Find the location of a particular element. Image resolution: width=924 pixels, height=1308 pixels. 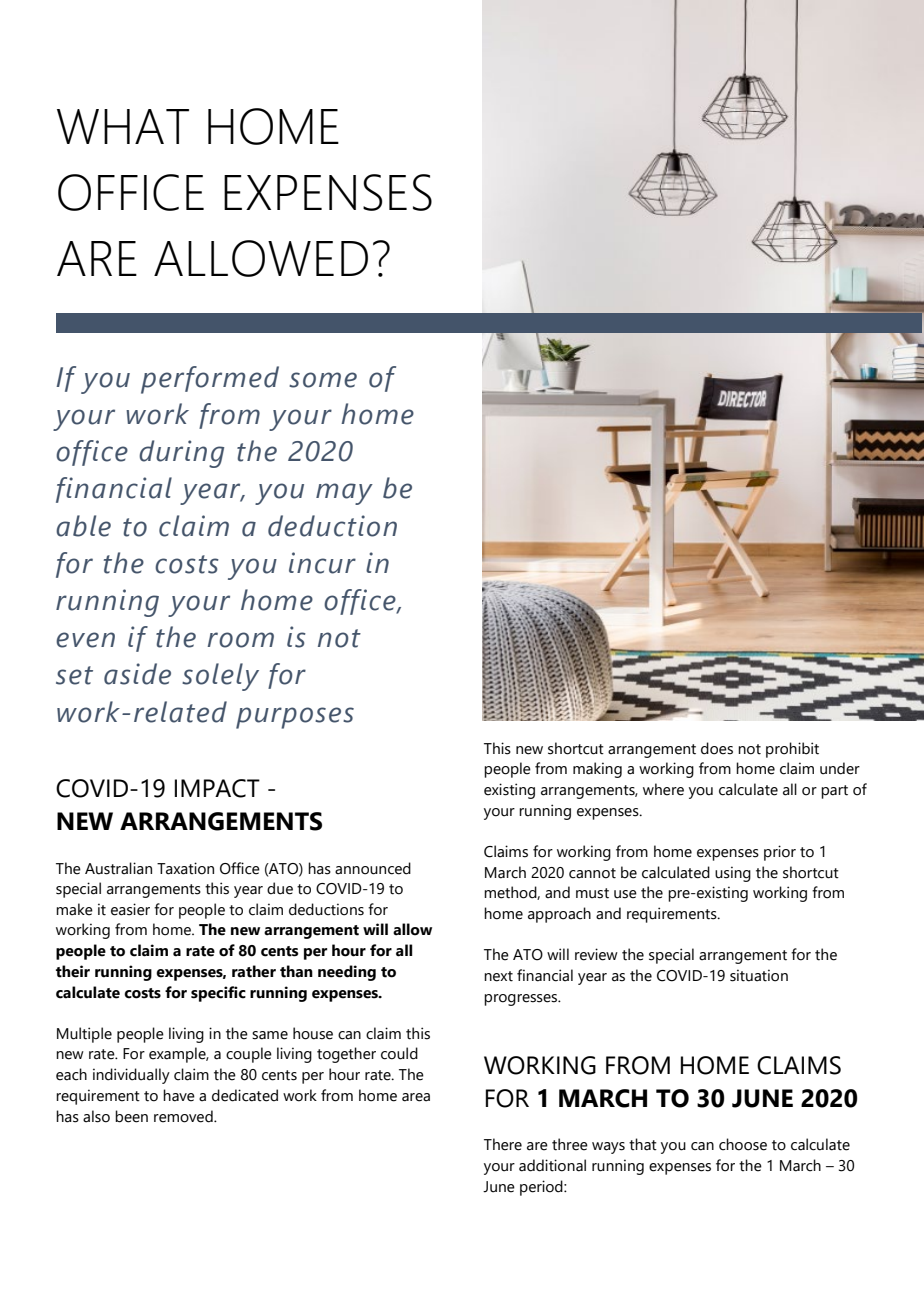

incur is located at coordinates (322, 563).
